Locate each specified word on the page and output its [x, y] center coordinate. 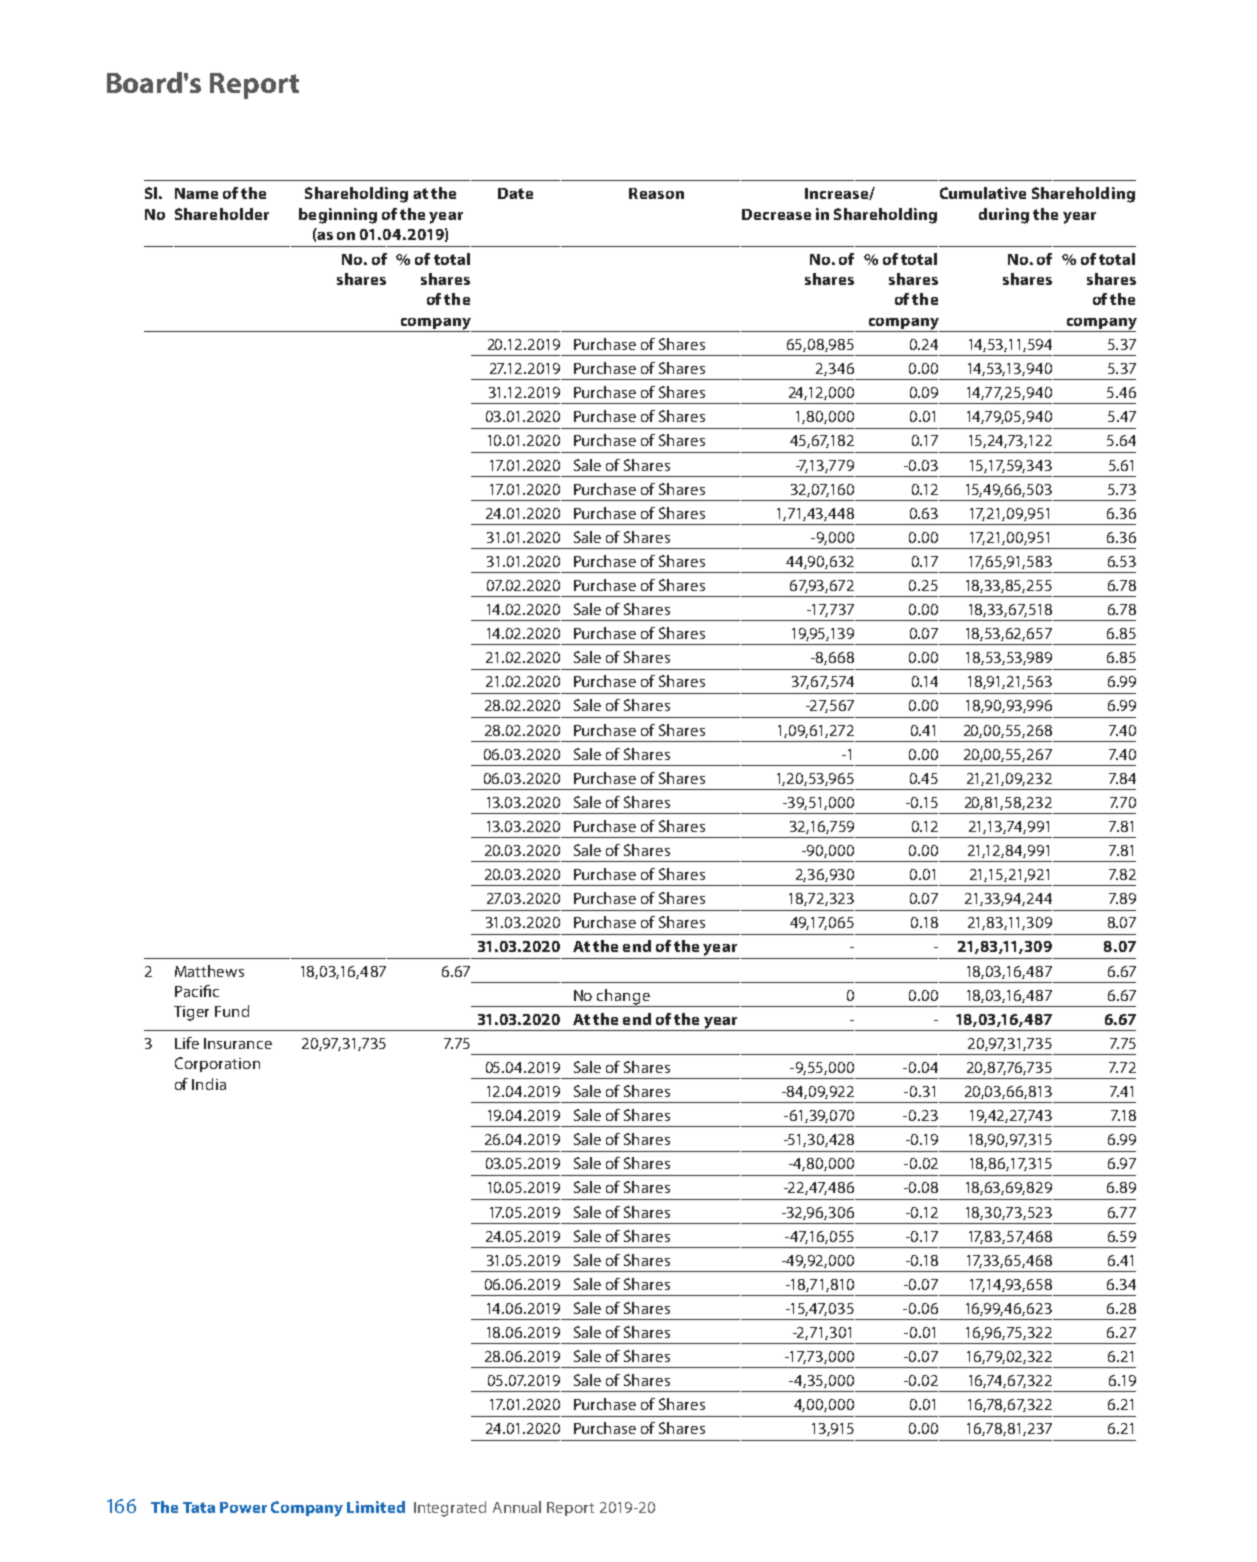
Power [243, 1507]
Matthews [209, 971]
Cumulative [983, 193]
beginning [338, 216]
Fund [232, 1011]
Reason [656, 193]
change [623, 998]
